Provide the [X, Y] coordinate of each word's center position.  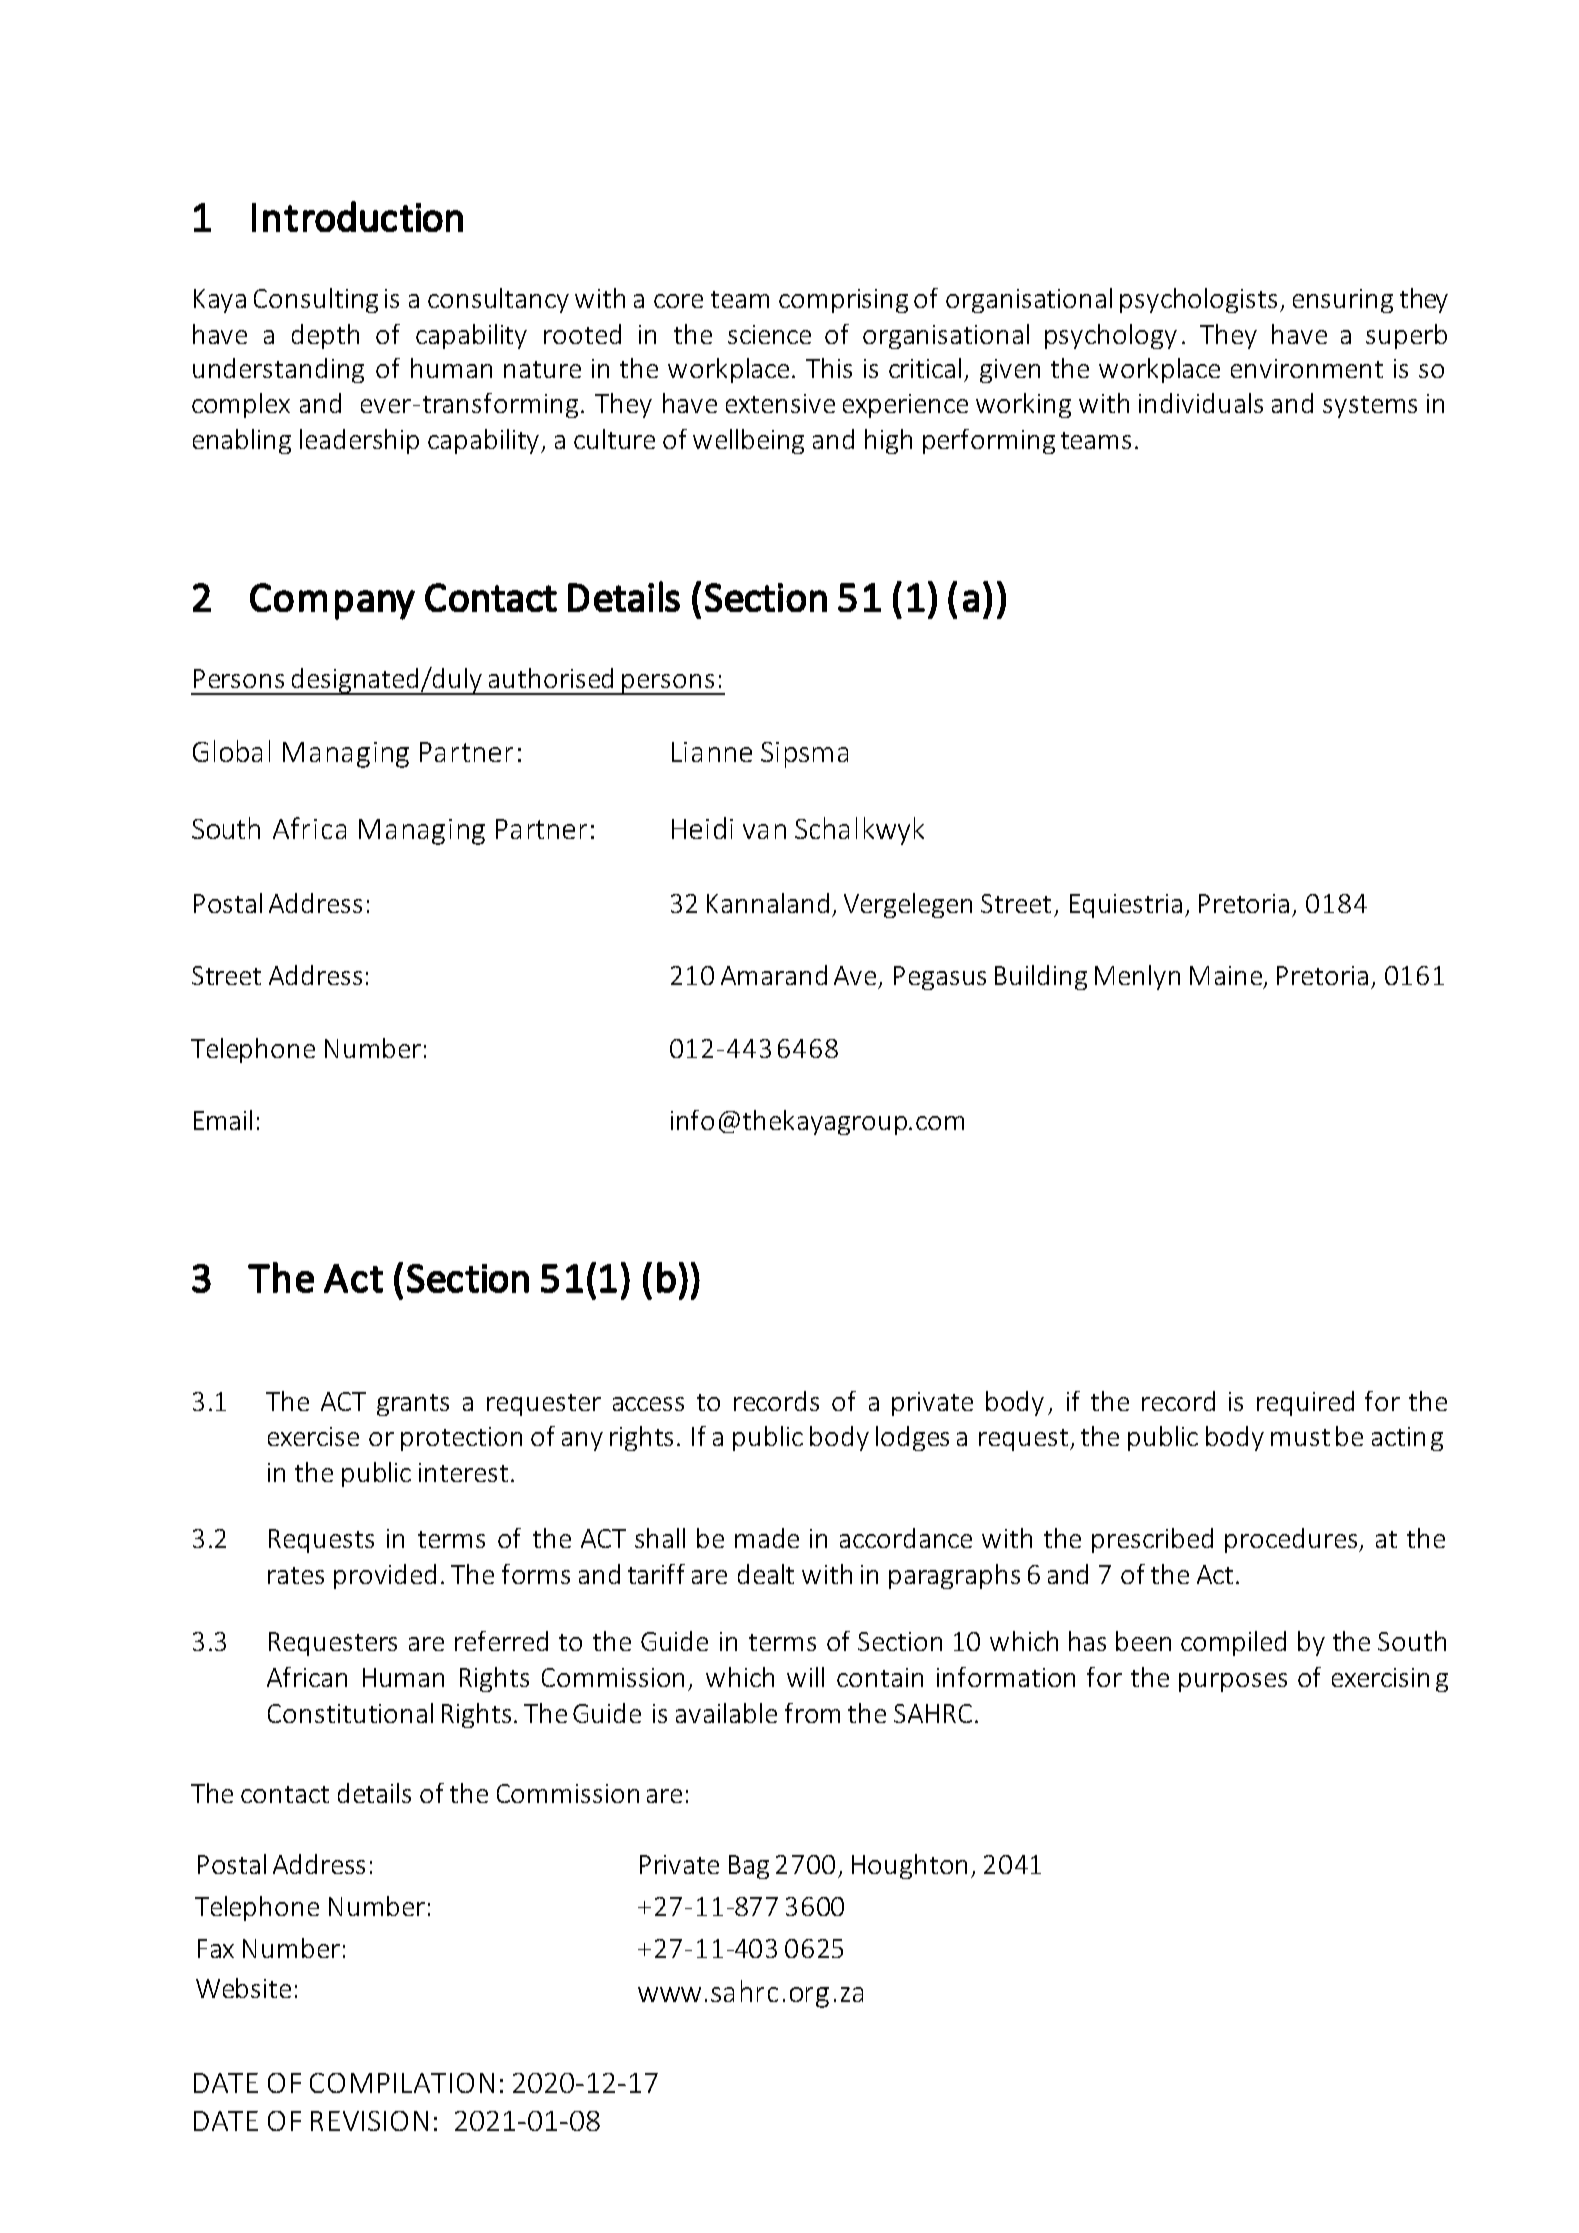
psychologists [1198, 300]
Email [223, 1120]
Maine [1227, 977]
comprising [843, 301]
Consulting [316, 300]
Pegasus [940, 978]
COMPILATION [402, 2083]
